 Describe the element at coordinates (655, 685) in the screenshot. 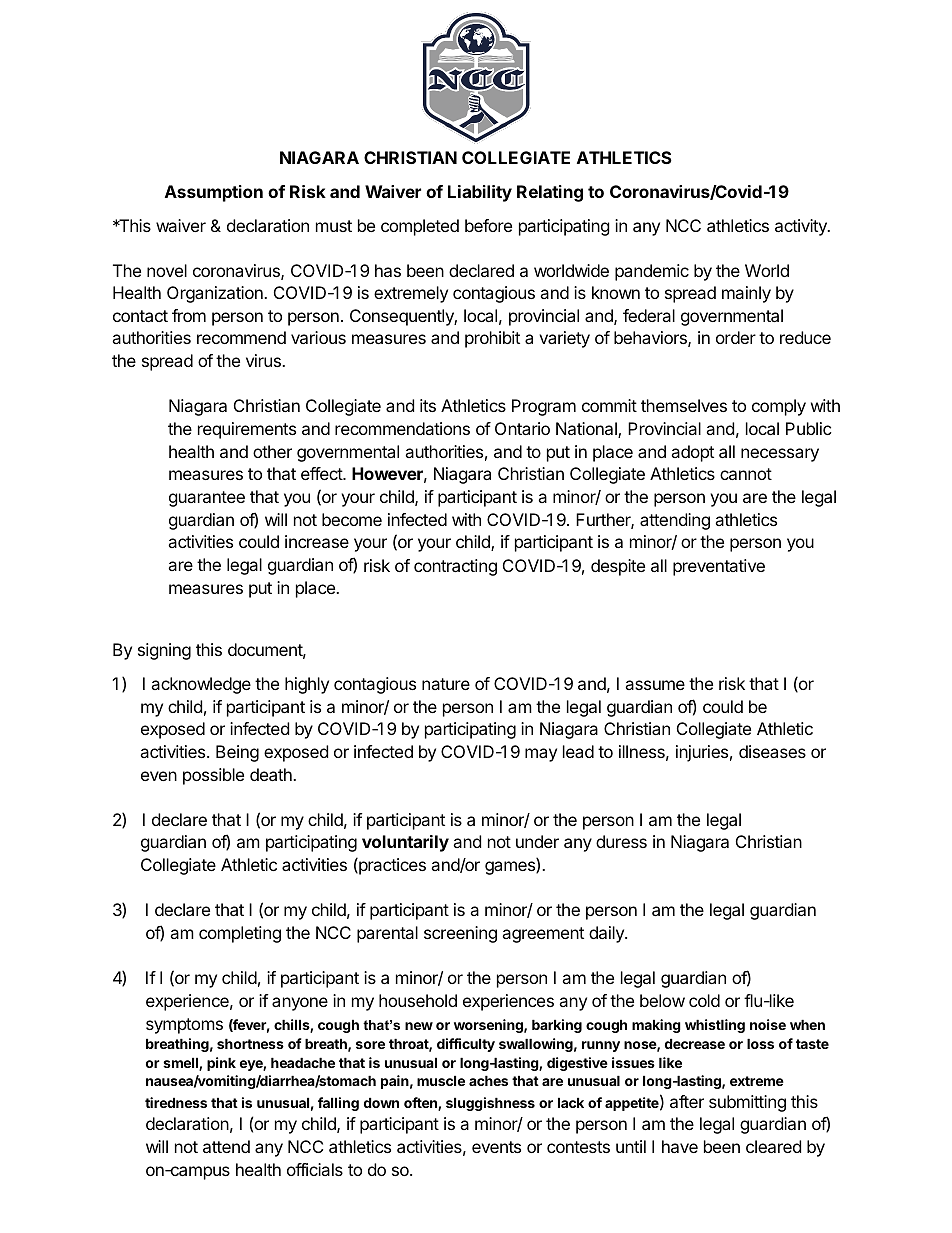

I see `assume` at that location.
